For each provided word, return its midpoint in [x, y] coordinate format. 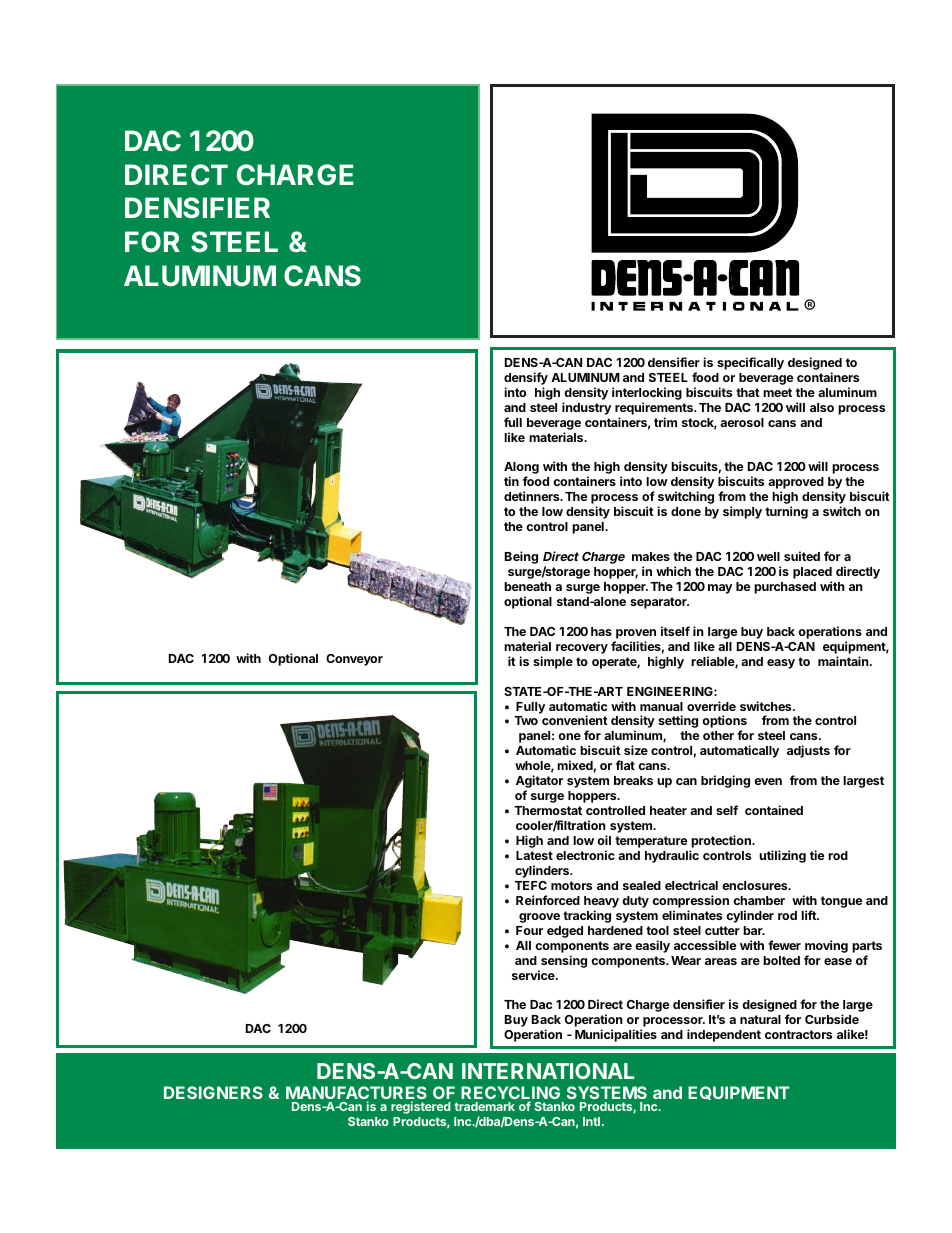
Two [526, 720]
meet [777, 392]
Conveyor [354, 660]
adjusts [808, 751]
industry [586, 408]
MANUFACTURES [356, 1094]
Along [521, 469]
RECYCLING [510, 1094]
